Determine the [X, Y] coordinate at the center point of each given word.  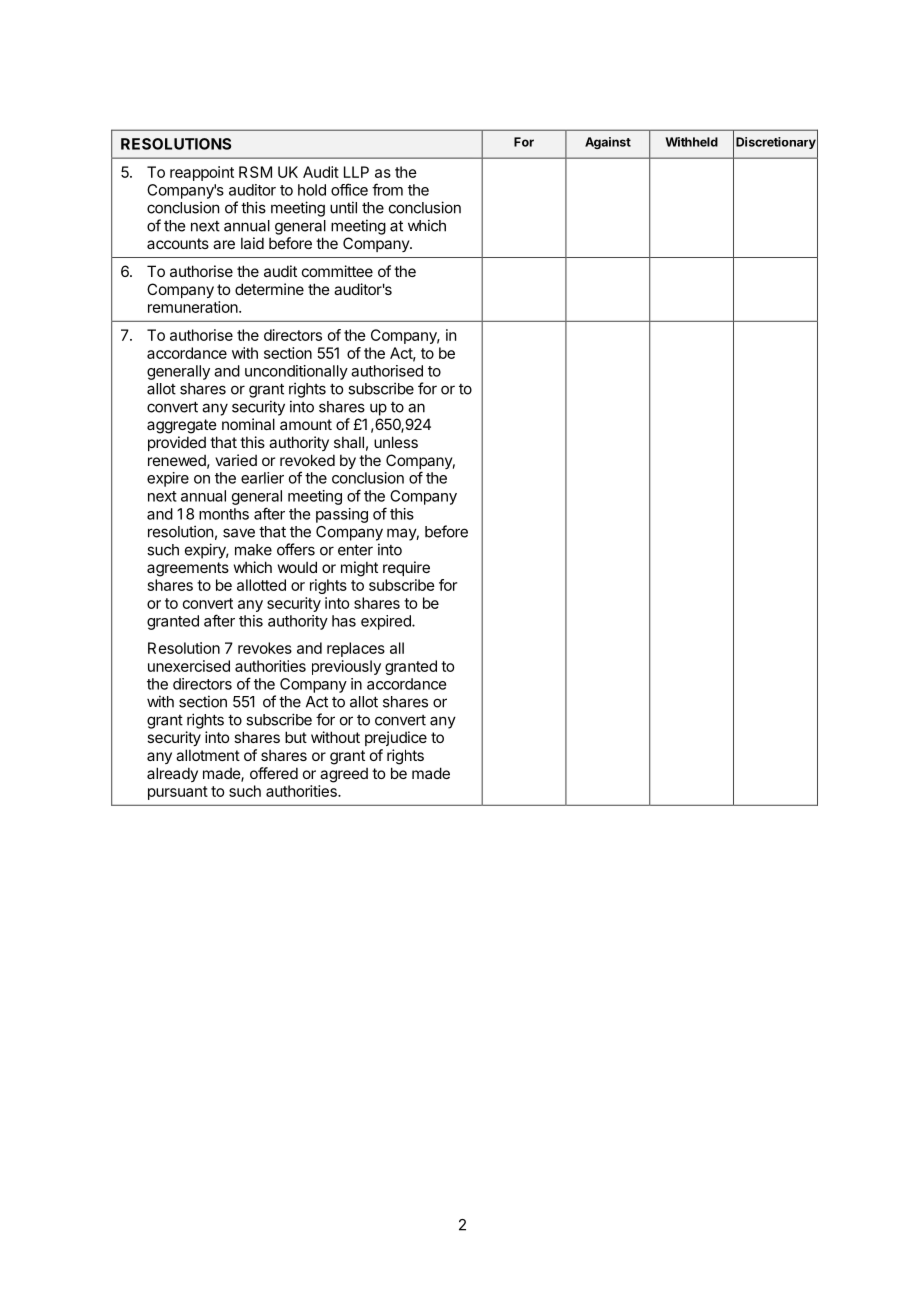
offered [274, 773]
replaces [356, 649]
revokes [265, 648]
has [344, 621]
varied [236, 460]
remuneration [194, 307]
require [406, 568]
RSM [255, 172]
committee [337, 271]
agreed [344, 775]
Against [608, 143]
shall [349, 442]
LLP [356, 172]
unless [396, 442]
